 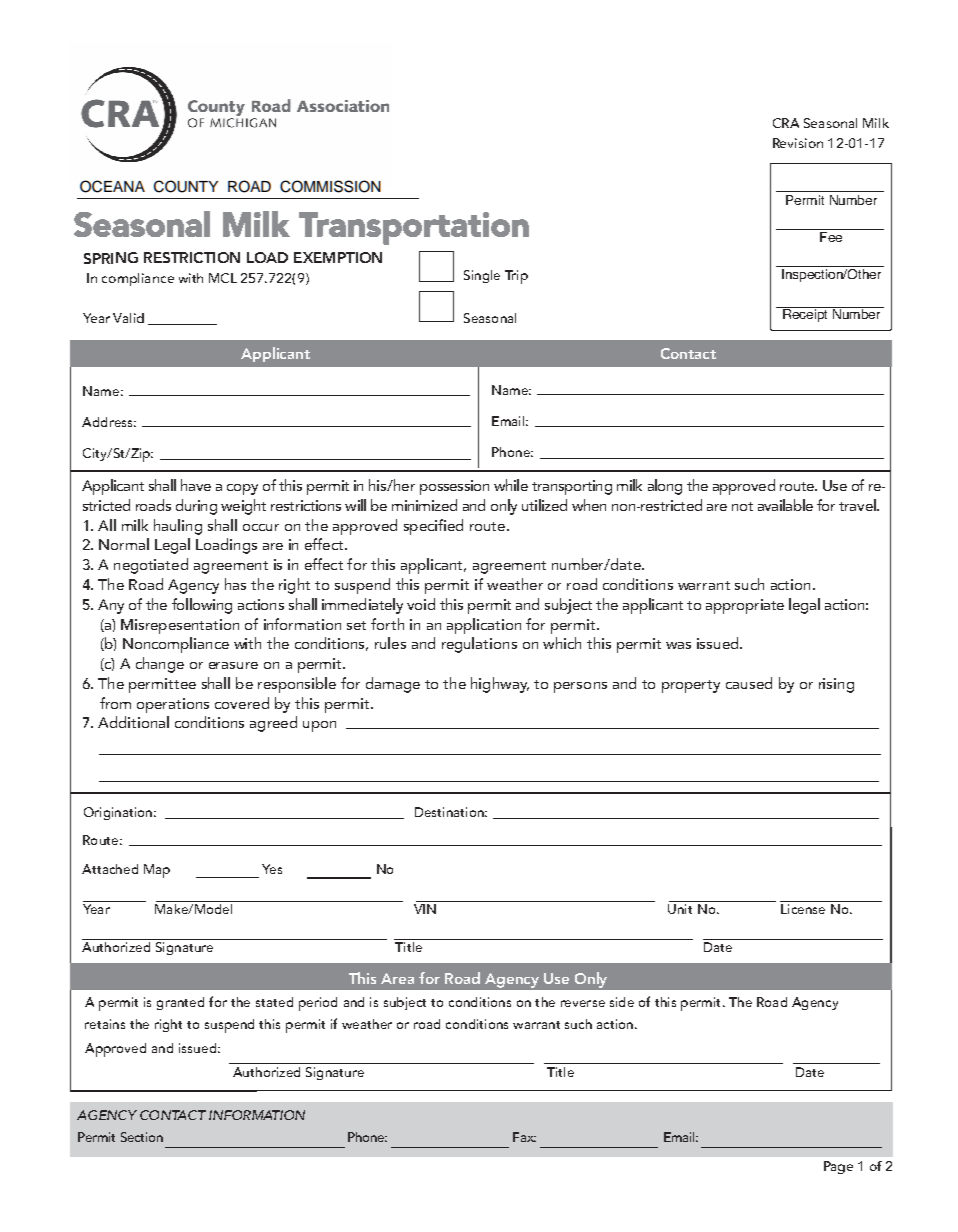 I want to click on SPRING, so click(x=111, y=258).
